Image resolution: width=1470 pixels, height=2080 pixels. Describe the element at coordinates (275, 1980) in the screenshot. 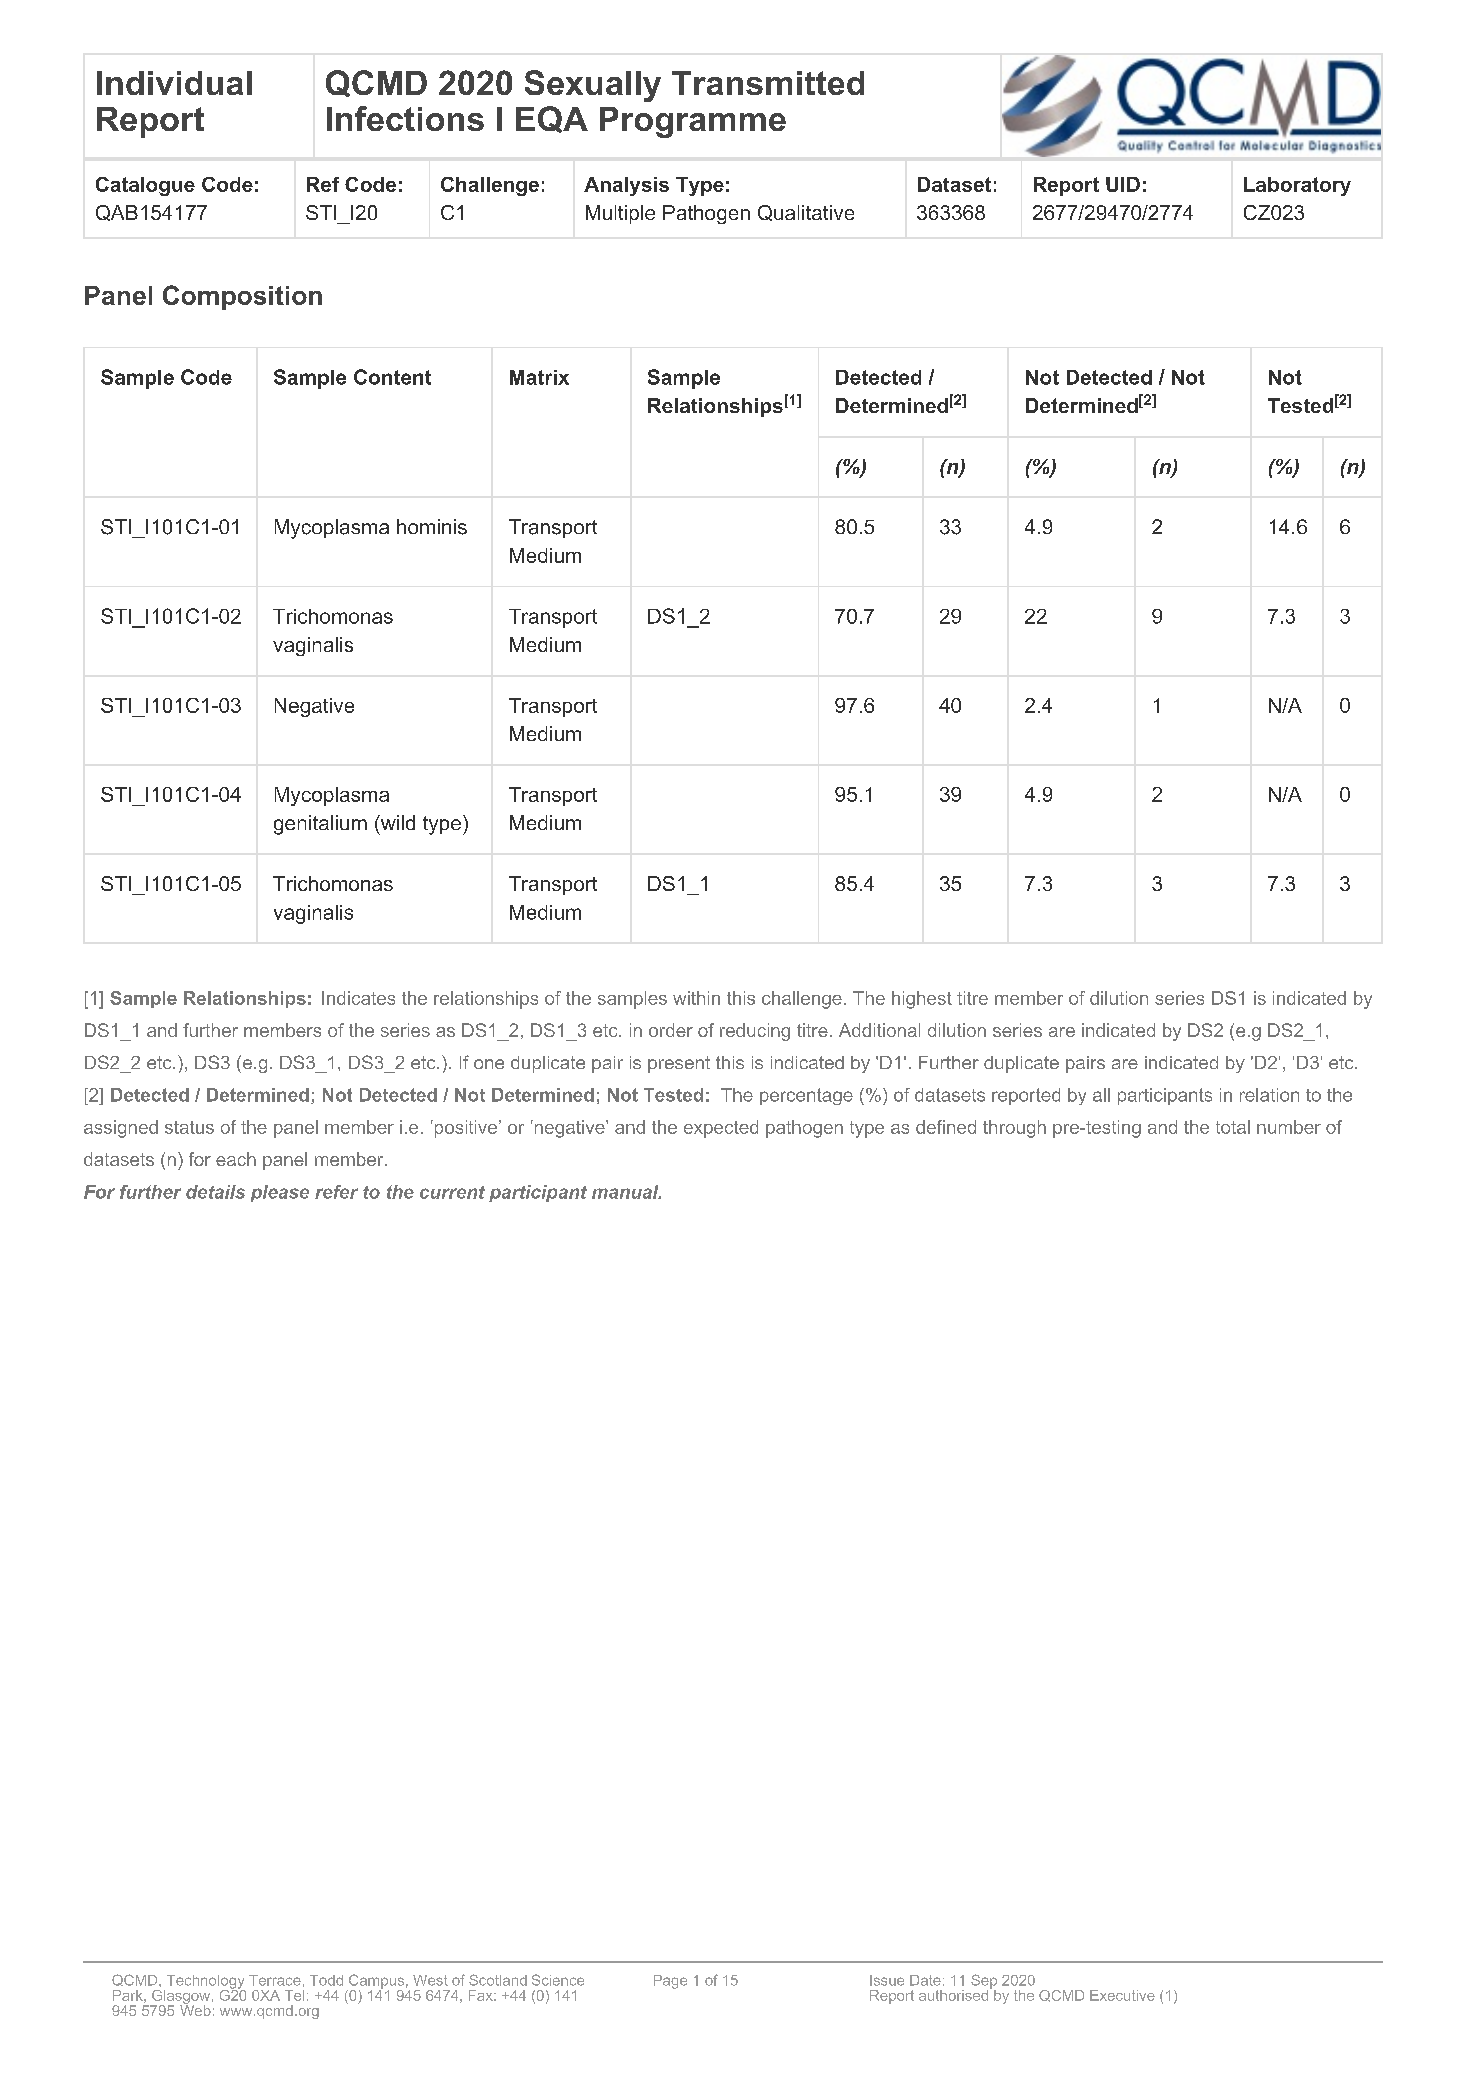

I see `Terrace` at that location.
